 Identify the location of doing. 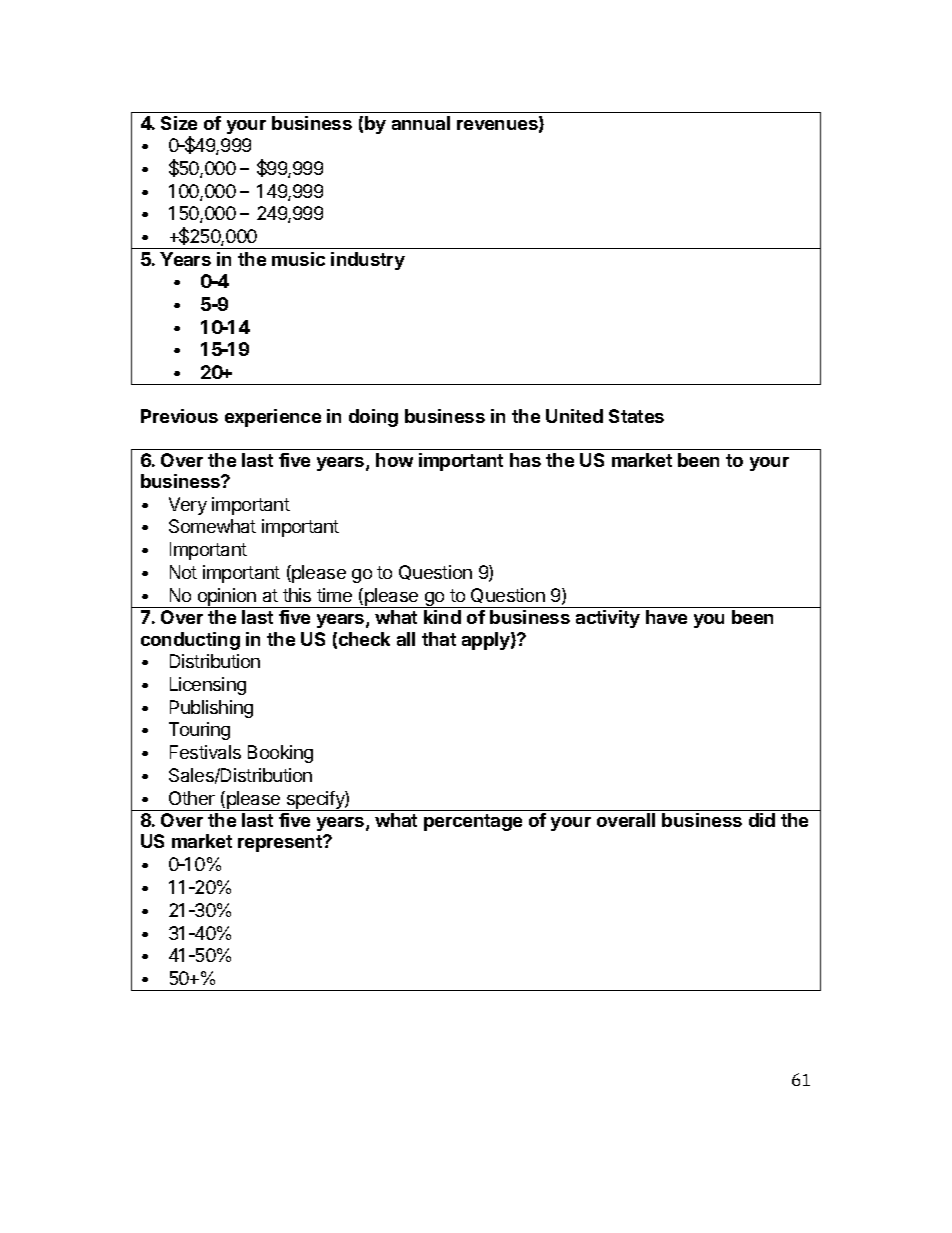
(373, 418).
